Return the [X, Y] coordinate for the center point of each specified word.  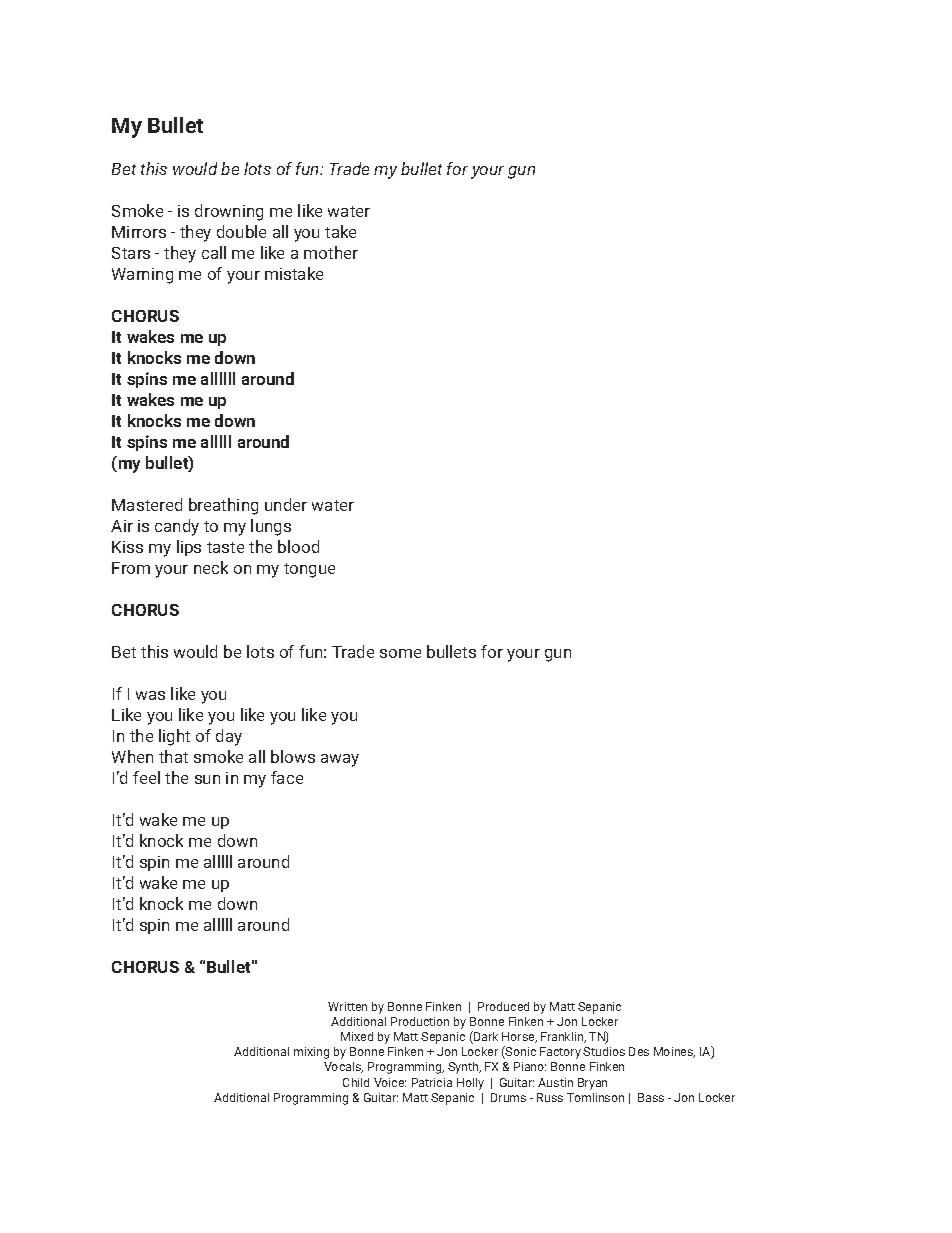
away [340, 760]
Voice [390, 1082]
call [214, 252]
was [150, 695]
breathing [223, 506]
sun [207, 779]
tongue [309, 570]
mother [331, 252]
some [400, 653]
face [287, 777]
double [241, 231]
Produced [503, 1006]
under [286, 504]
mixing [311, 1053]
